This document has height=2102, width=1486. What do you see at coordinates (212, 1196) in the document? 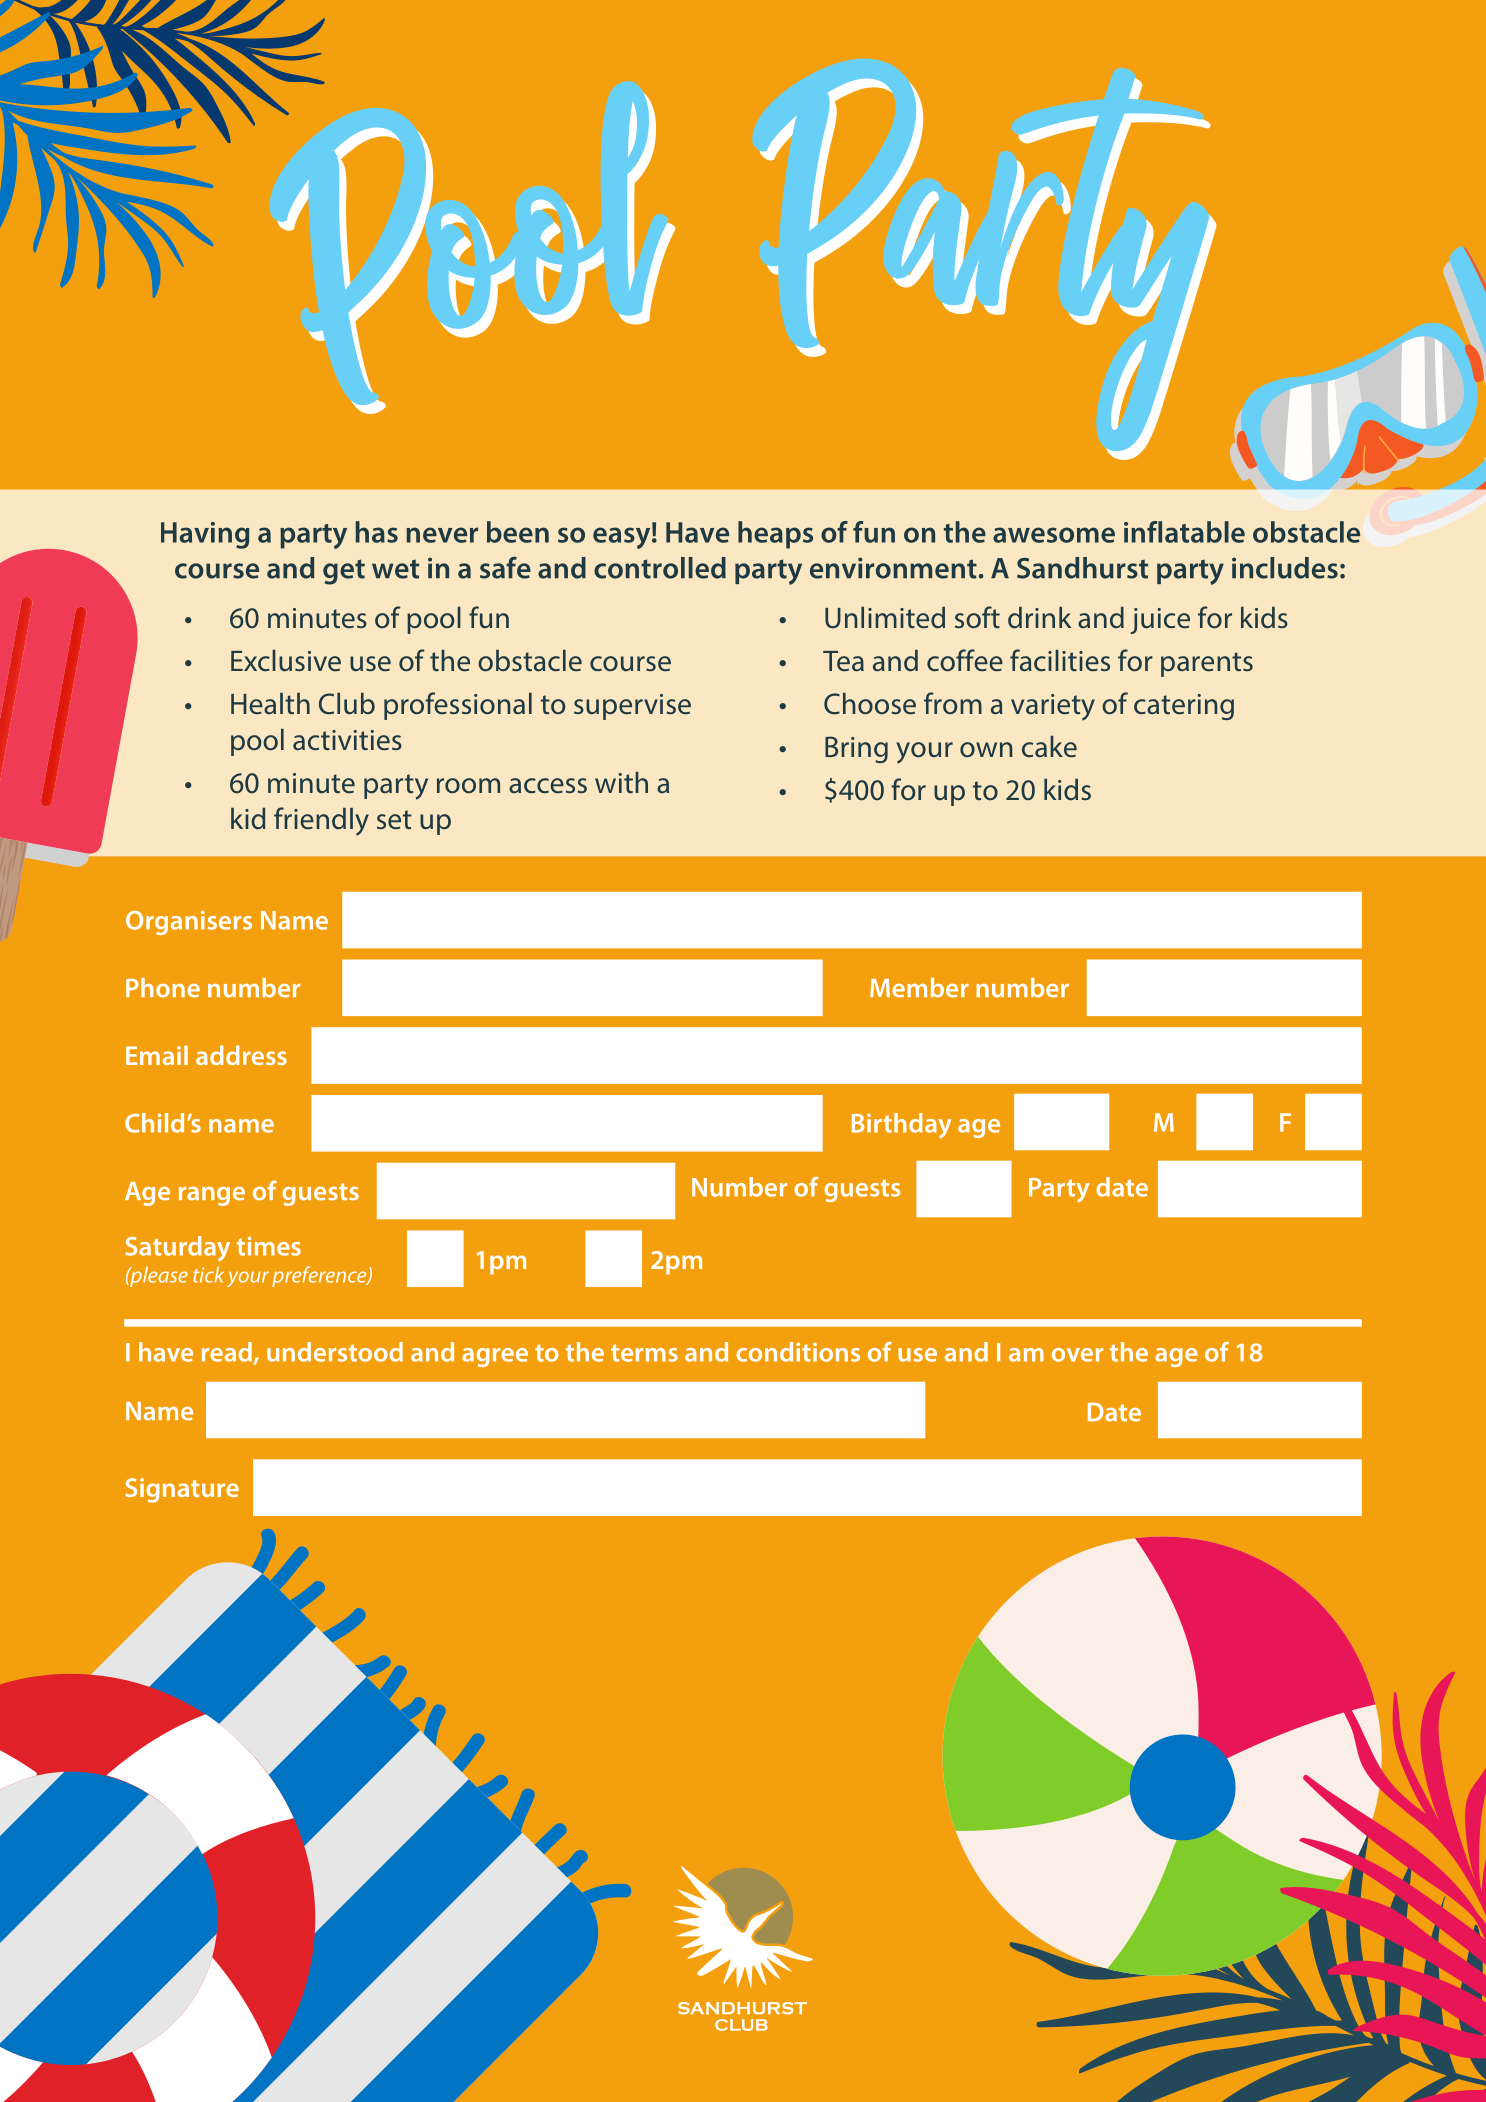
I see `range` at bounding box center [212, 1196].
